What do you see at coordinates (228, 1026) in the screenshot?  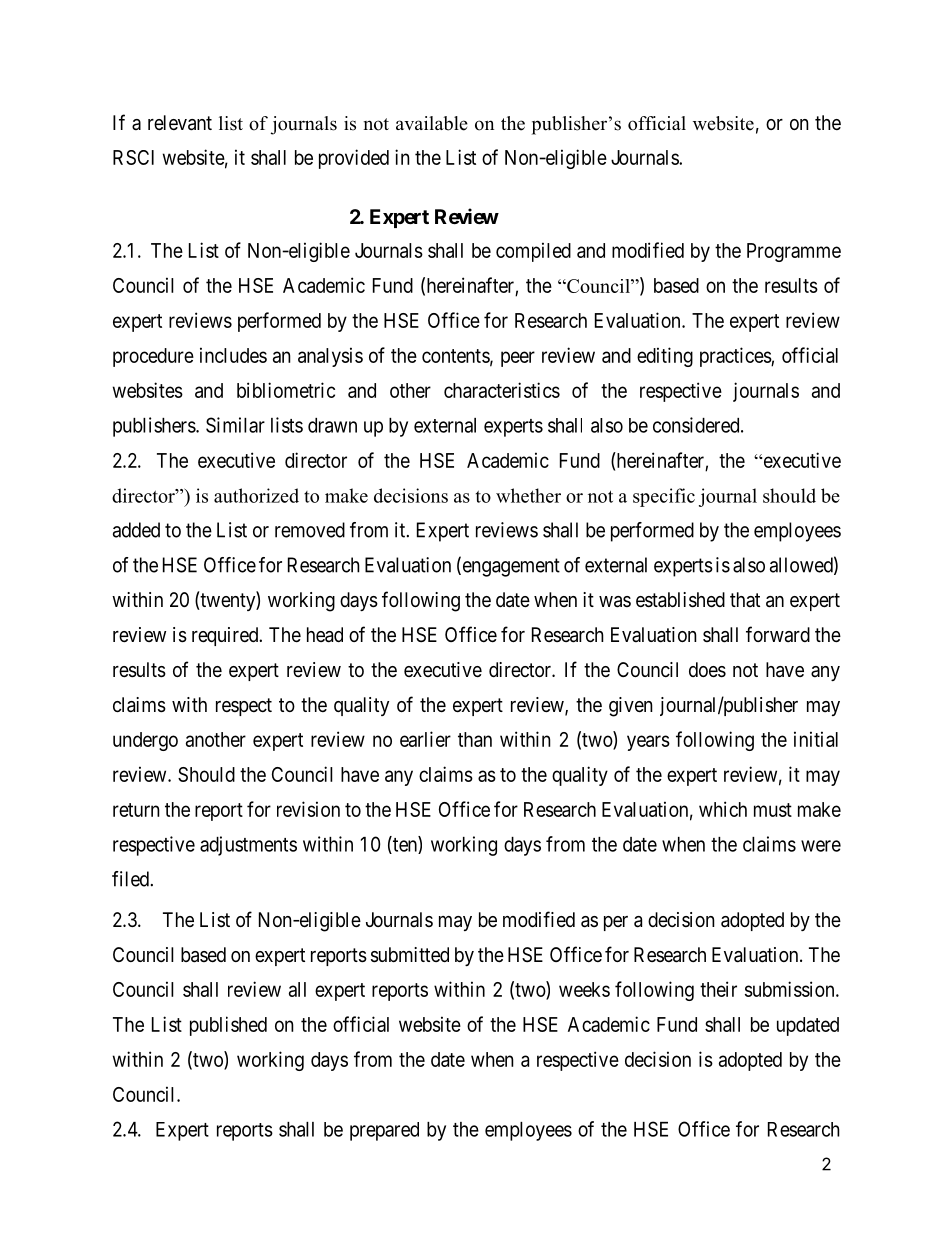 I see `published` at bounding box center [228, 1026].
